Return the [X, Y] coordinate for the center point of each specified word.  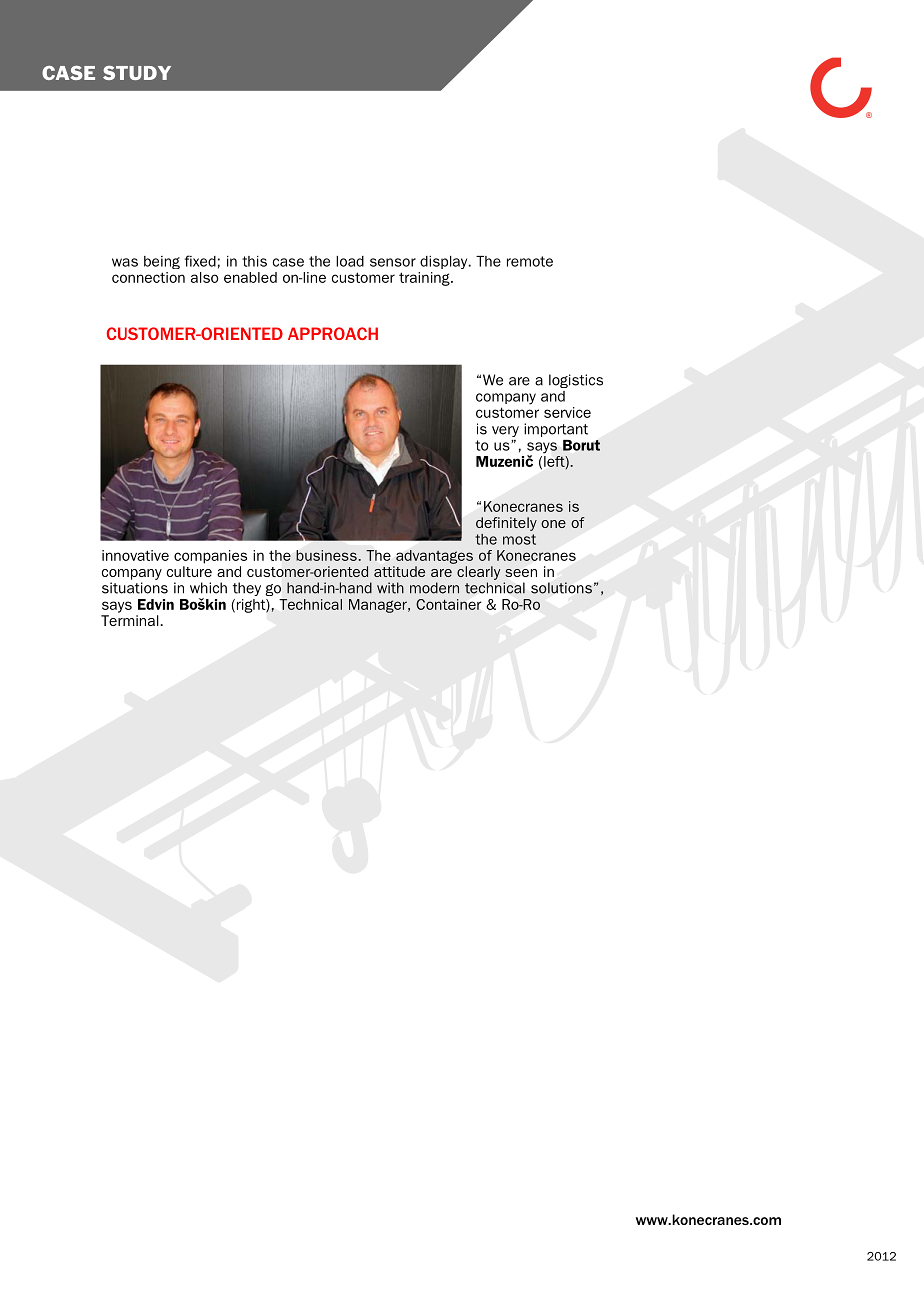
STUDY [137, 72]
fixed [200, 261]
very [505, 431]
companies [210, 557]
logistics [576, 381]
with [390, 588]
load [350, 261]
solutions [561, 588]
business [326, 555]
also [205, 277]
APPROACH [333, 333]
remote [530, 261]
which [208, 588]
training [425, 279]
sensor [393, 262]
